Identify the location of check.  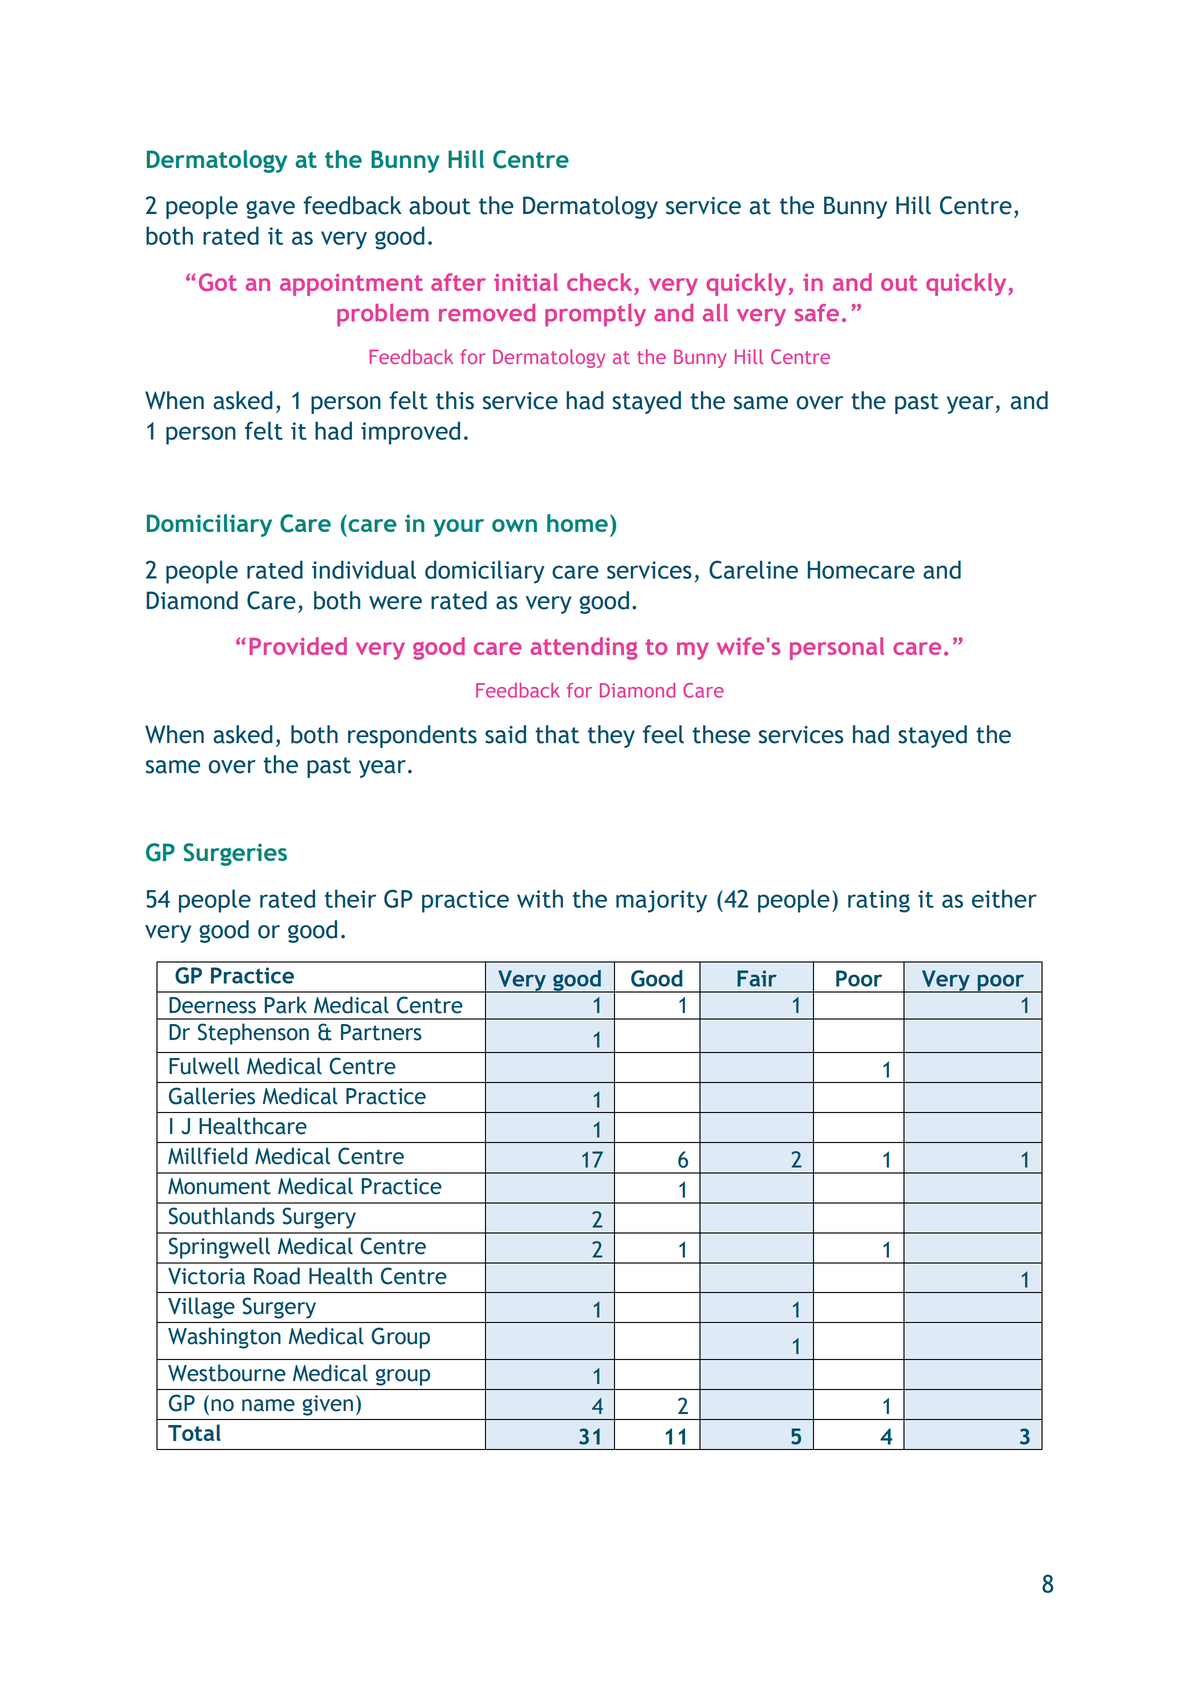
(599, 282).
